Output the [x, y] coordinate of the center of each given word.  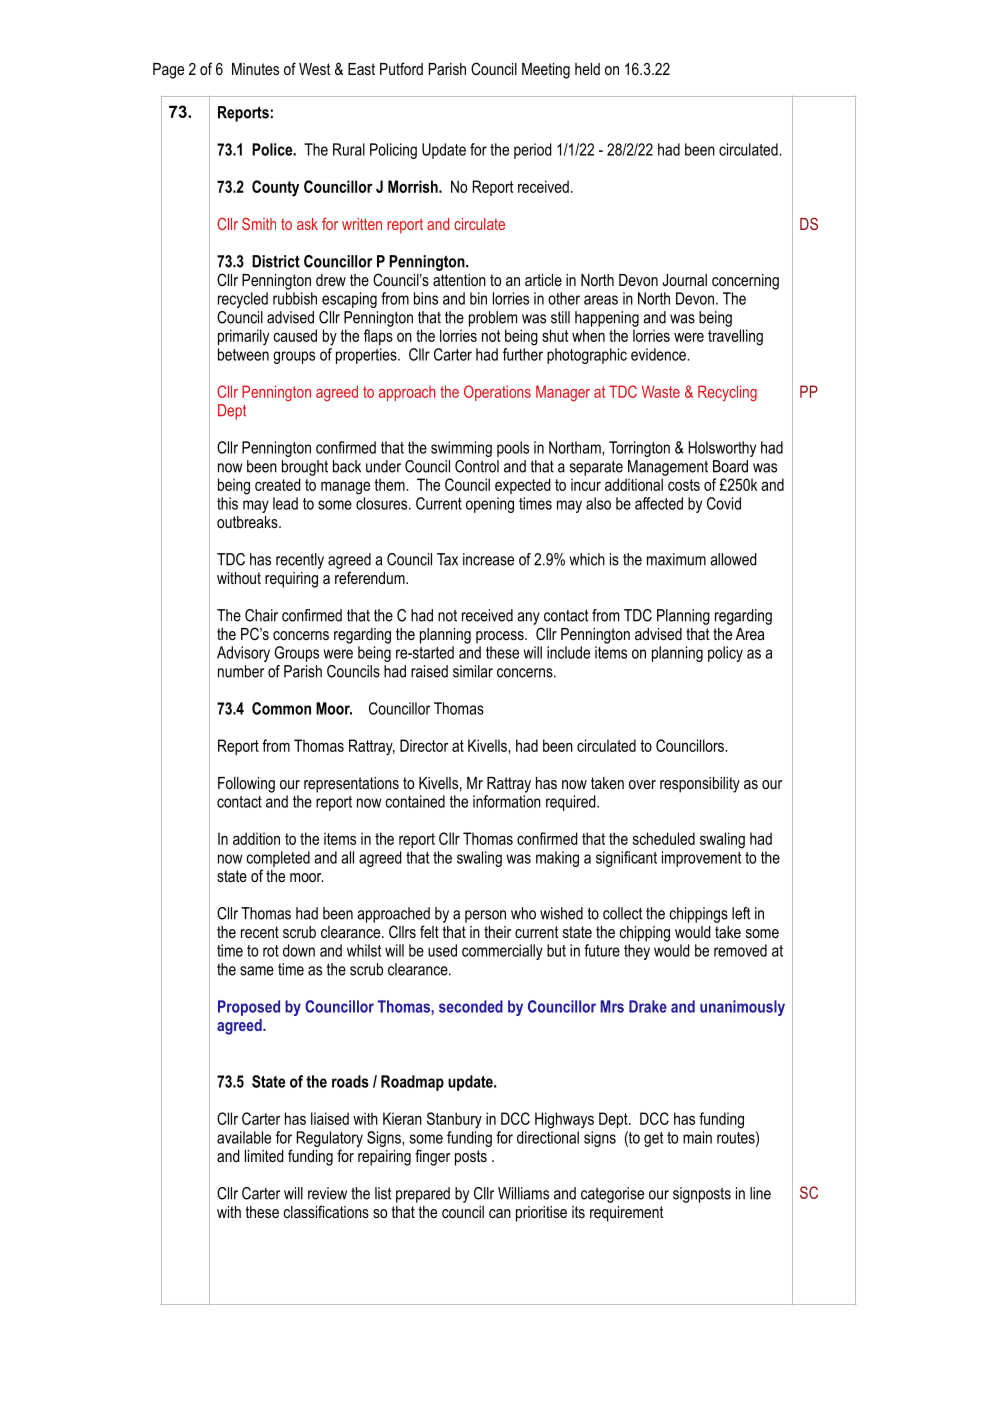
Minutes [255, 69]
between [243, 354]
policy [725, 654]
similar [473, 671]
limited [264, 1156]
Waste [661, 391]
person [485, 916]
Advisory [243, 654]
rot [271, 951]
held [587, 69]
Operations [497, 393]
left [741, 913]
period [533, 151]
